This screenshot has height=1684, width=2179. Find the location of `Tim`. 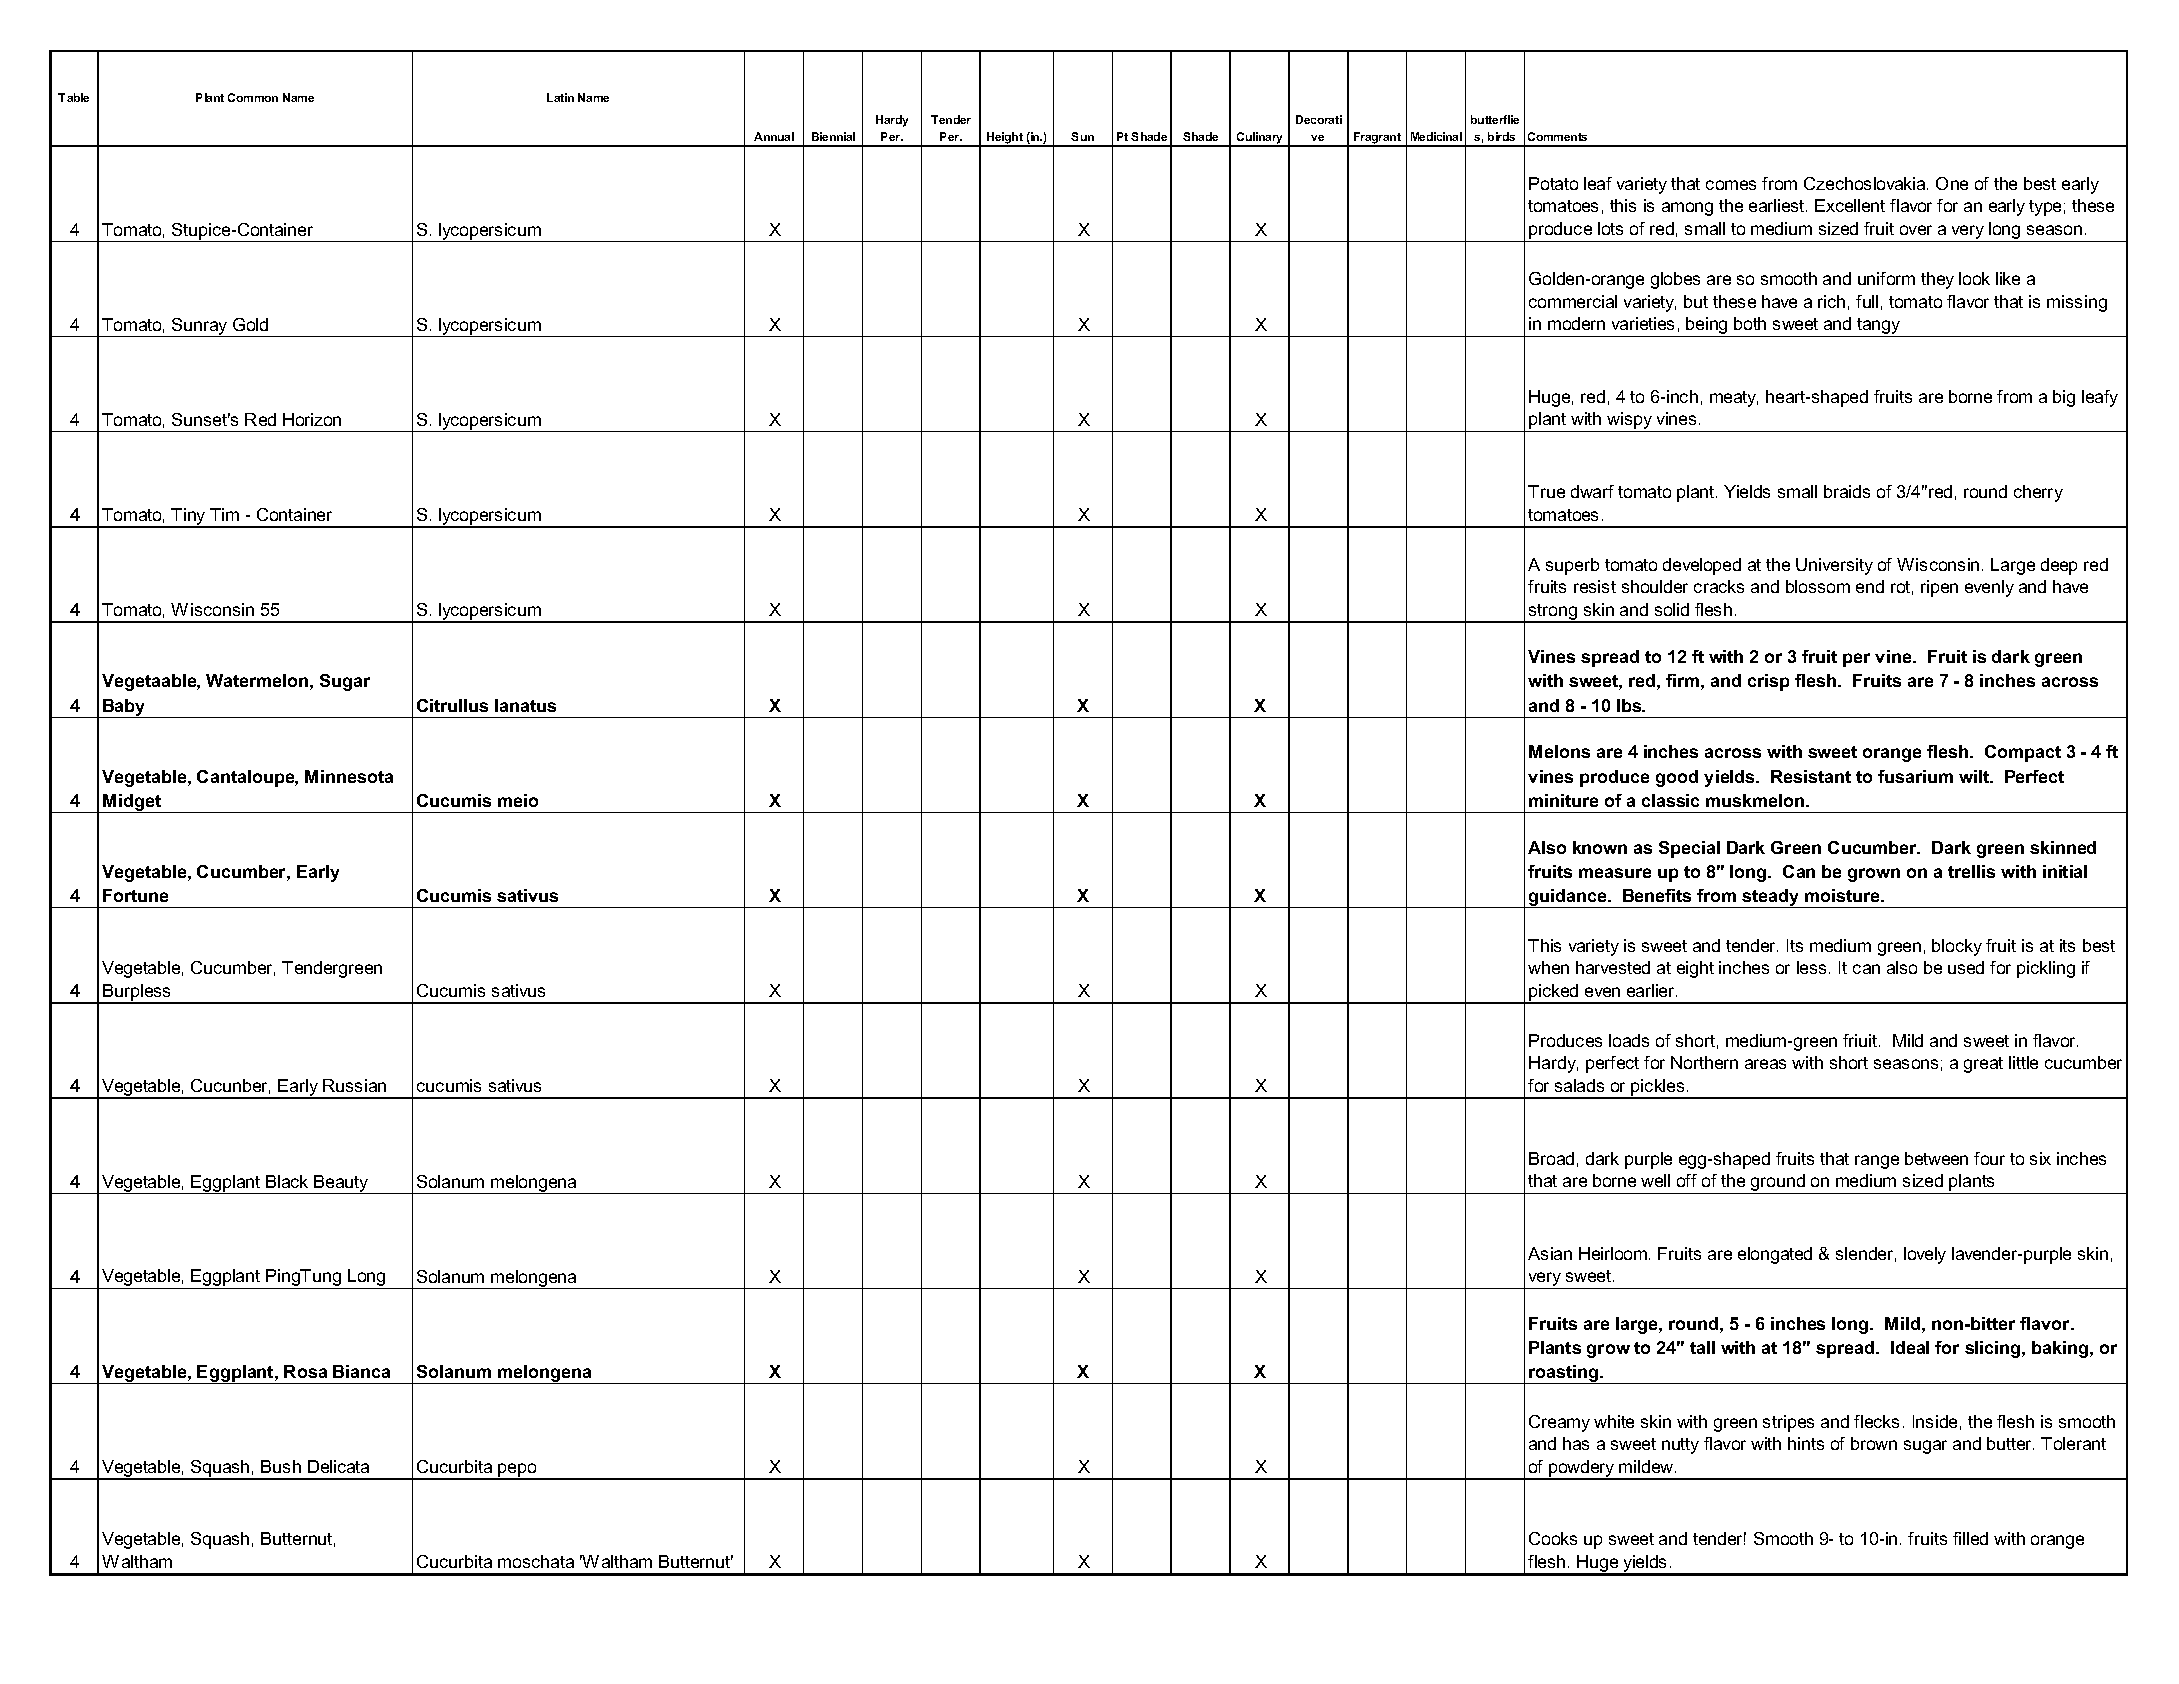

Tim is located at coordinates (224, 514).
